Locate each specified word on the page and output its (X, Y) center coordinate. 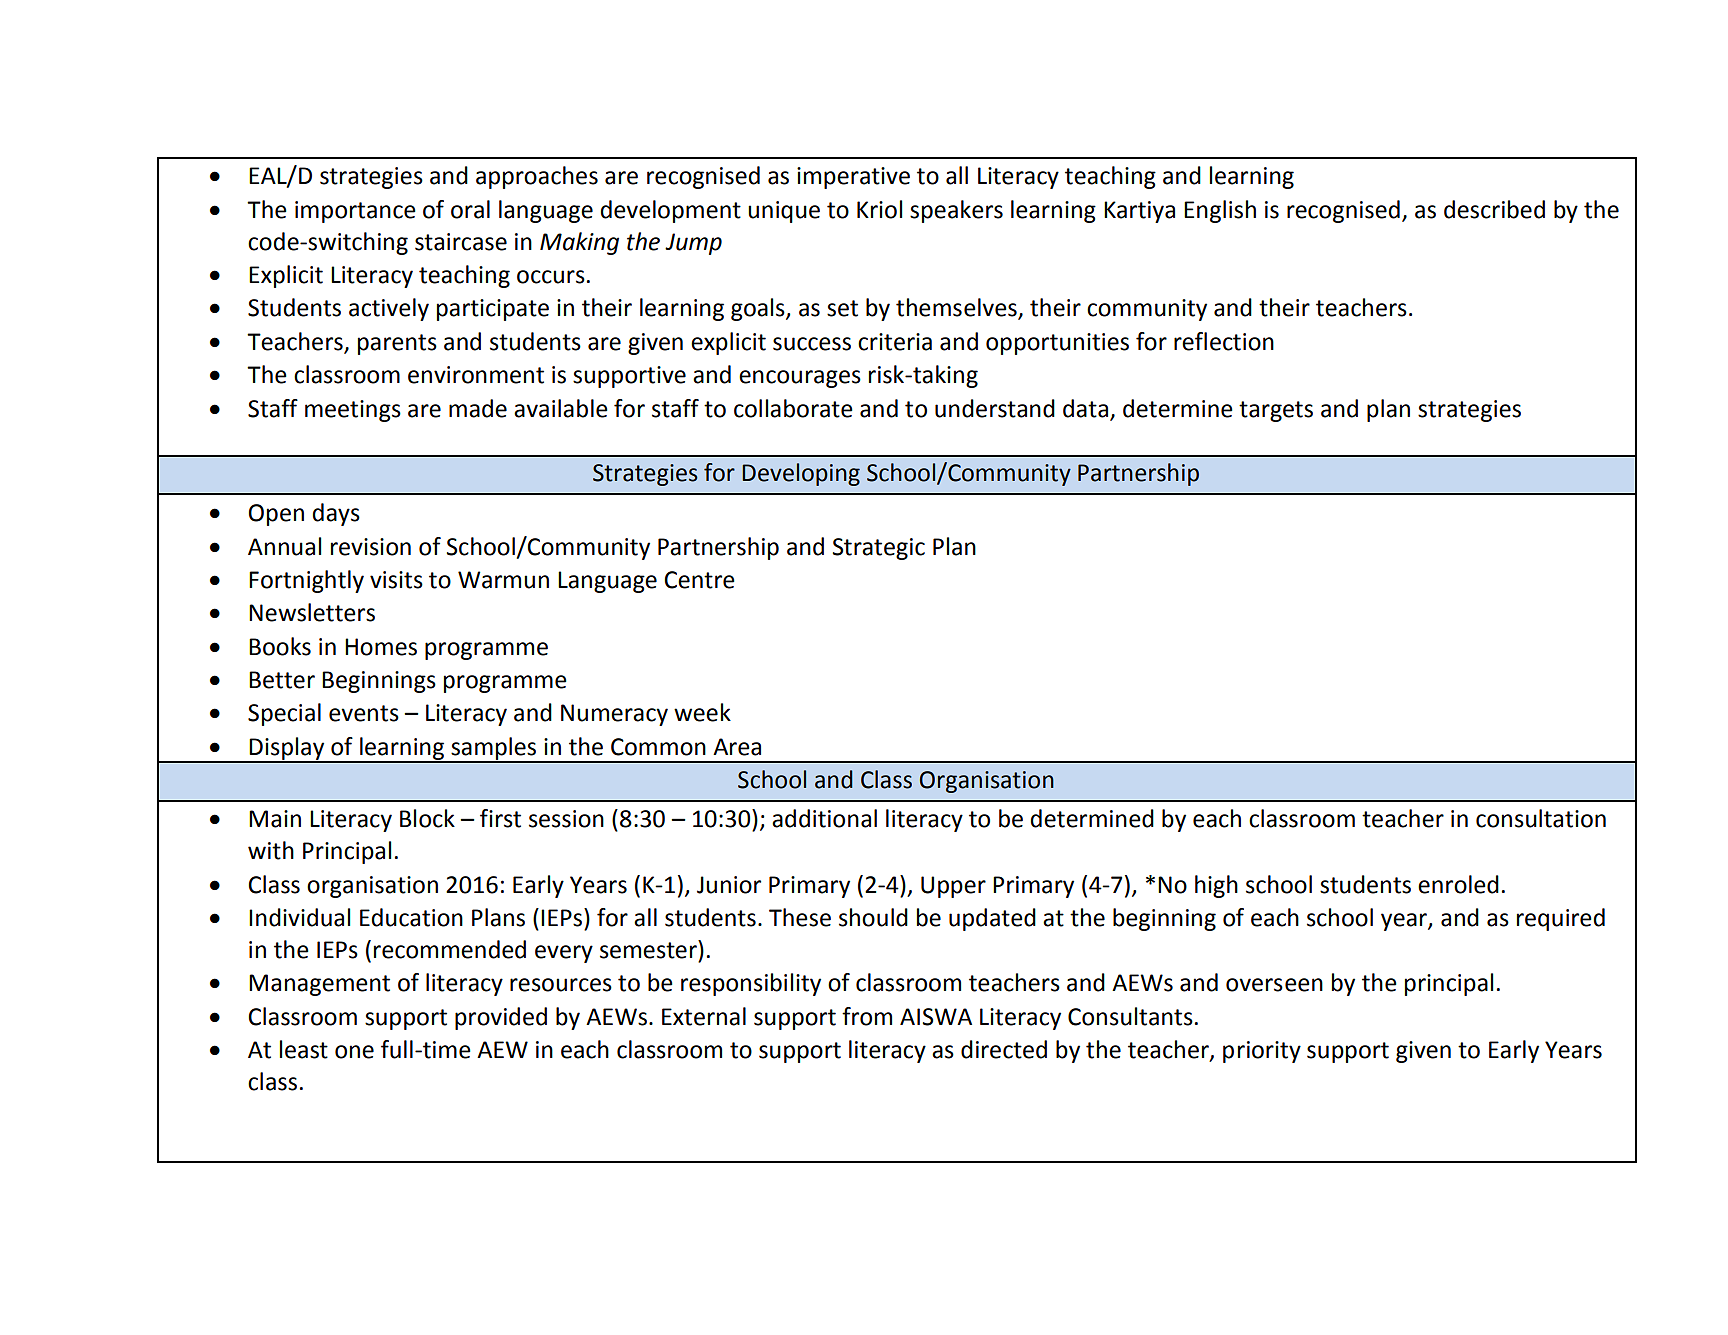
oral (470, 209)
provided (501, 1018)
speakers (956, 211)
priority (1262, 1052)
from (867, 1016)
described (1494, 209)
